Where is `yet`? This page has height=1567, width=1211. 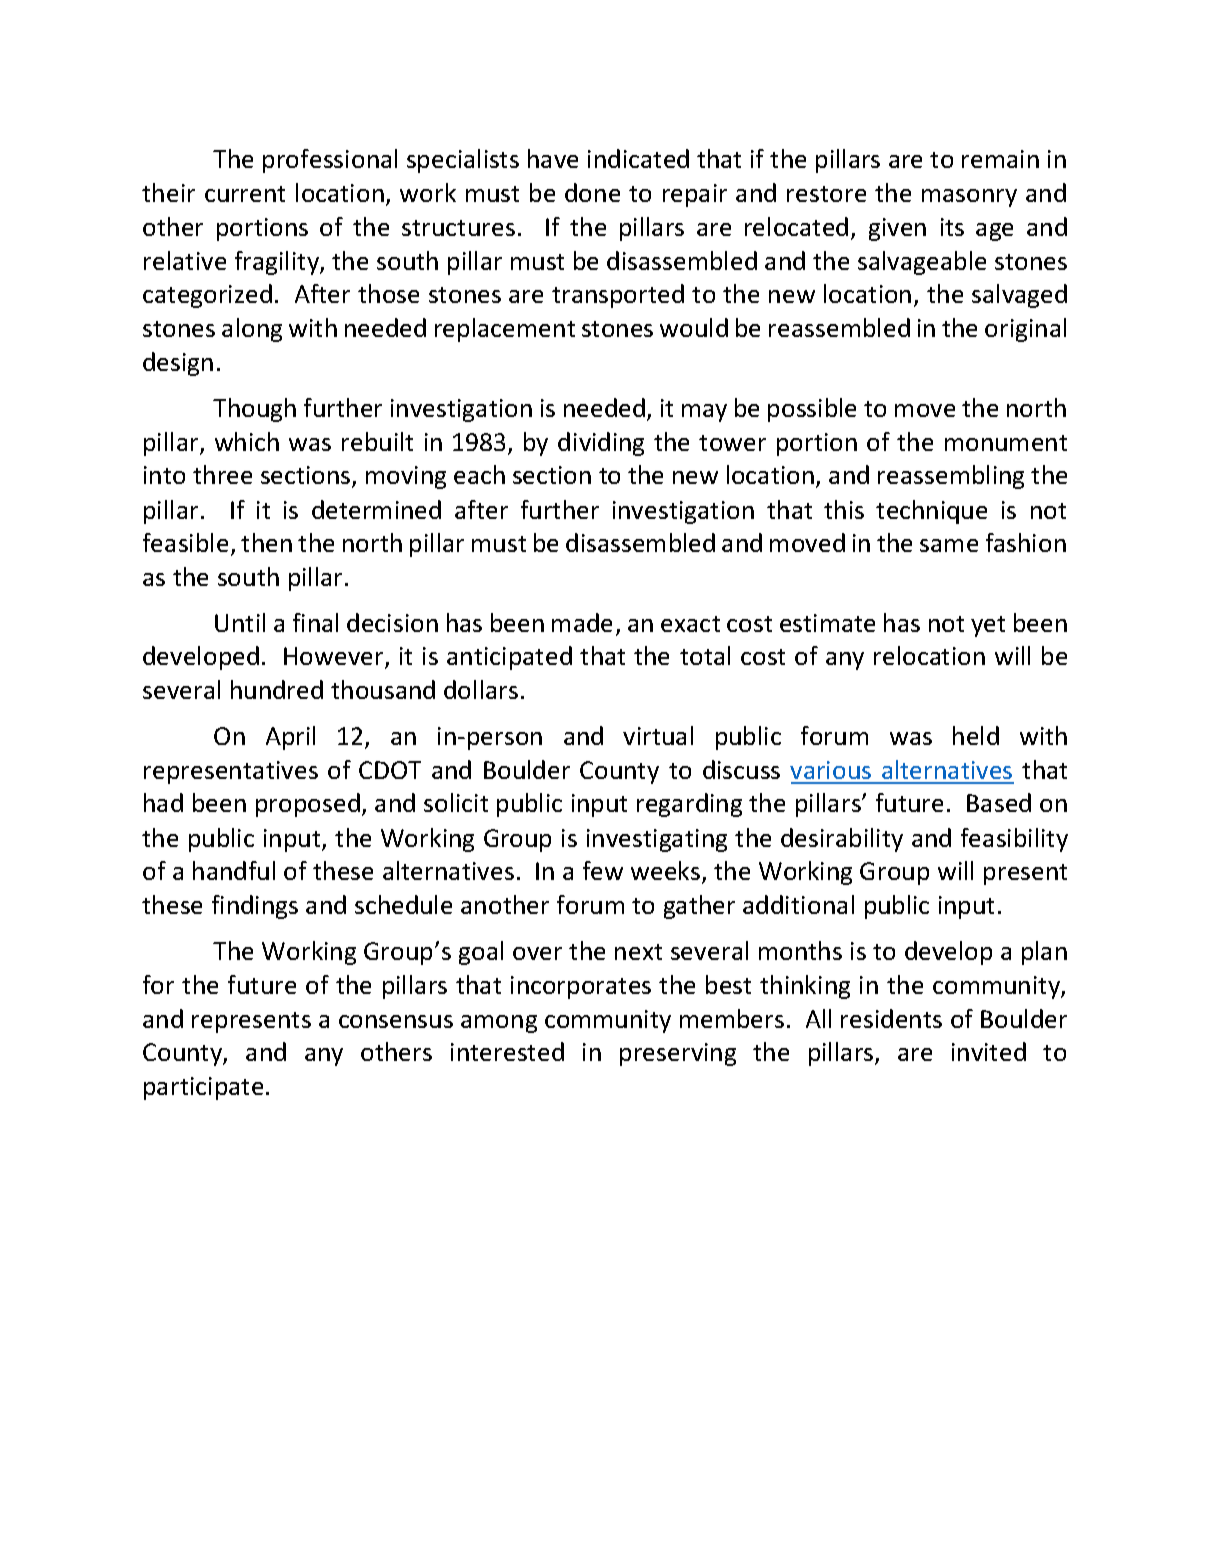
yet is located at coordinates (988, 626).
